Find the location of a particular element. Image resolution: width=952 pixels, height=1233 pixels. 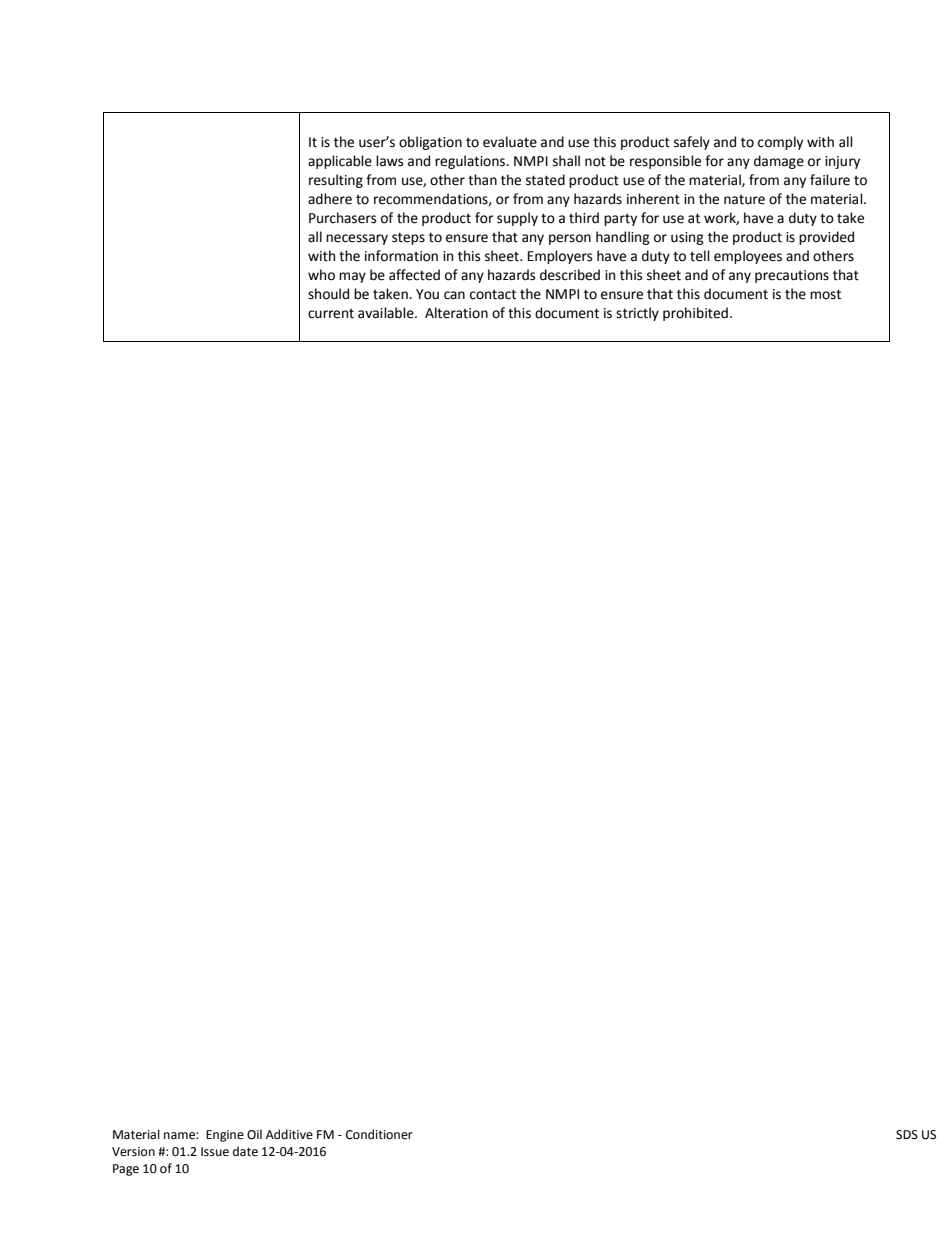

stated is located at coordinates (545, 180).
